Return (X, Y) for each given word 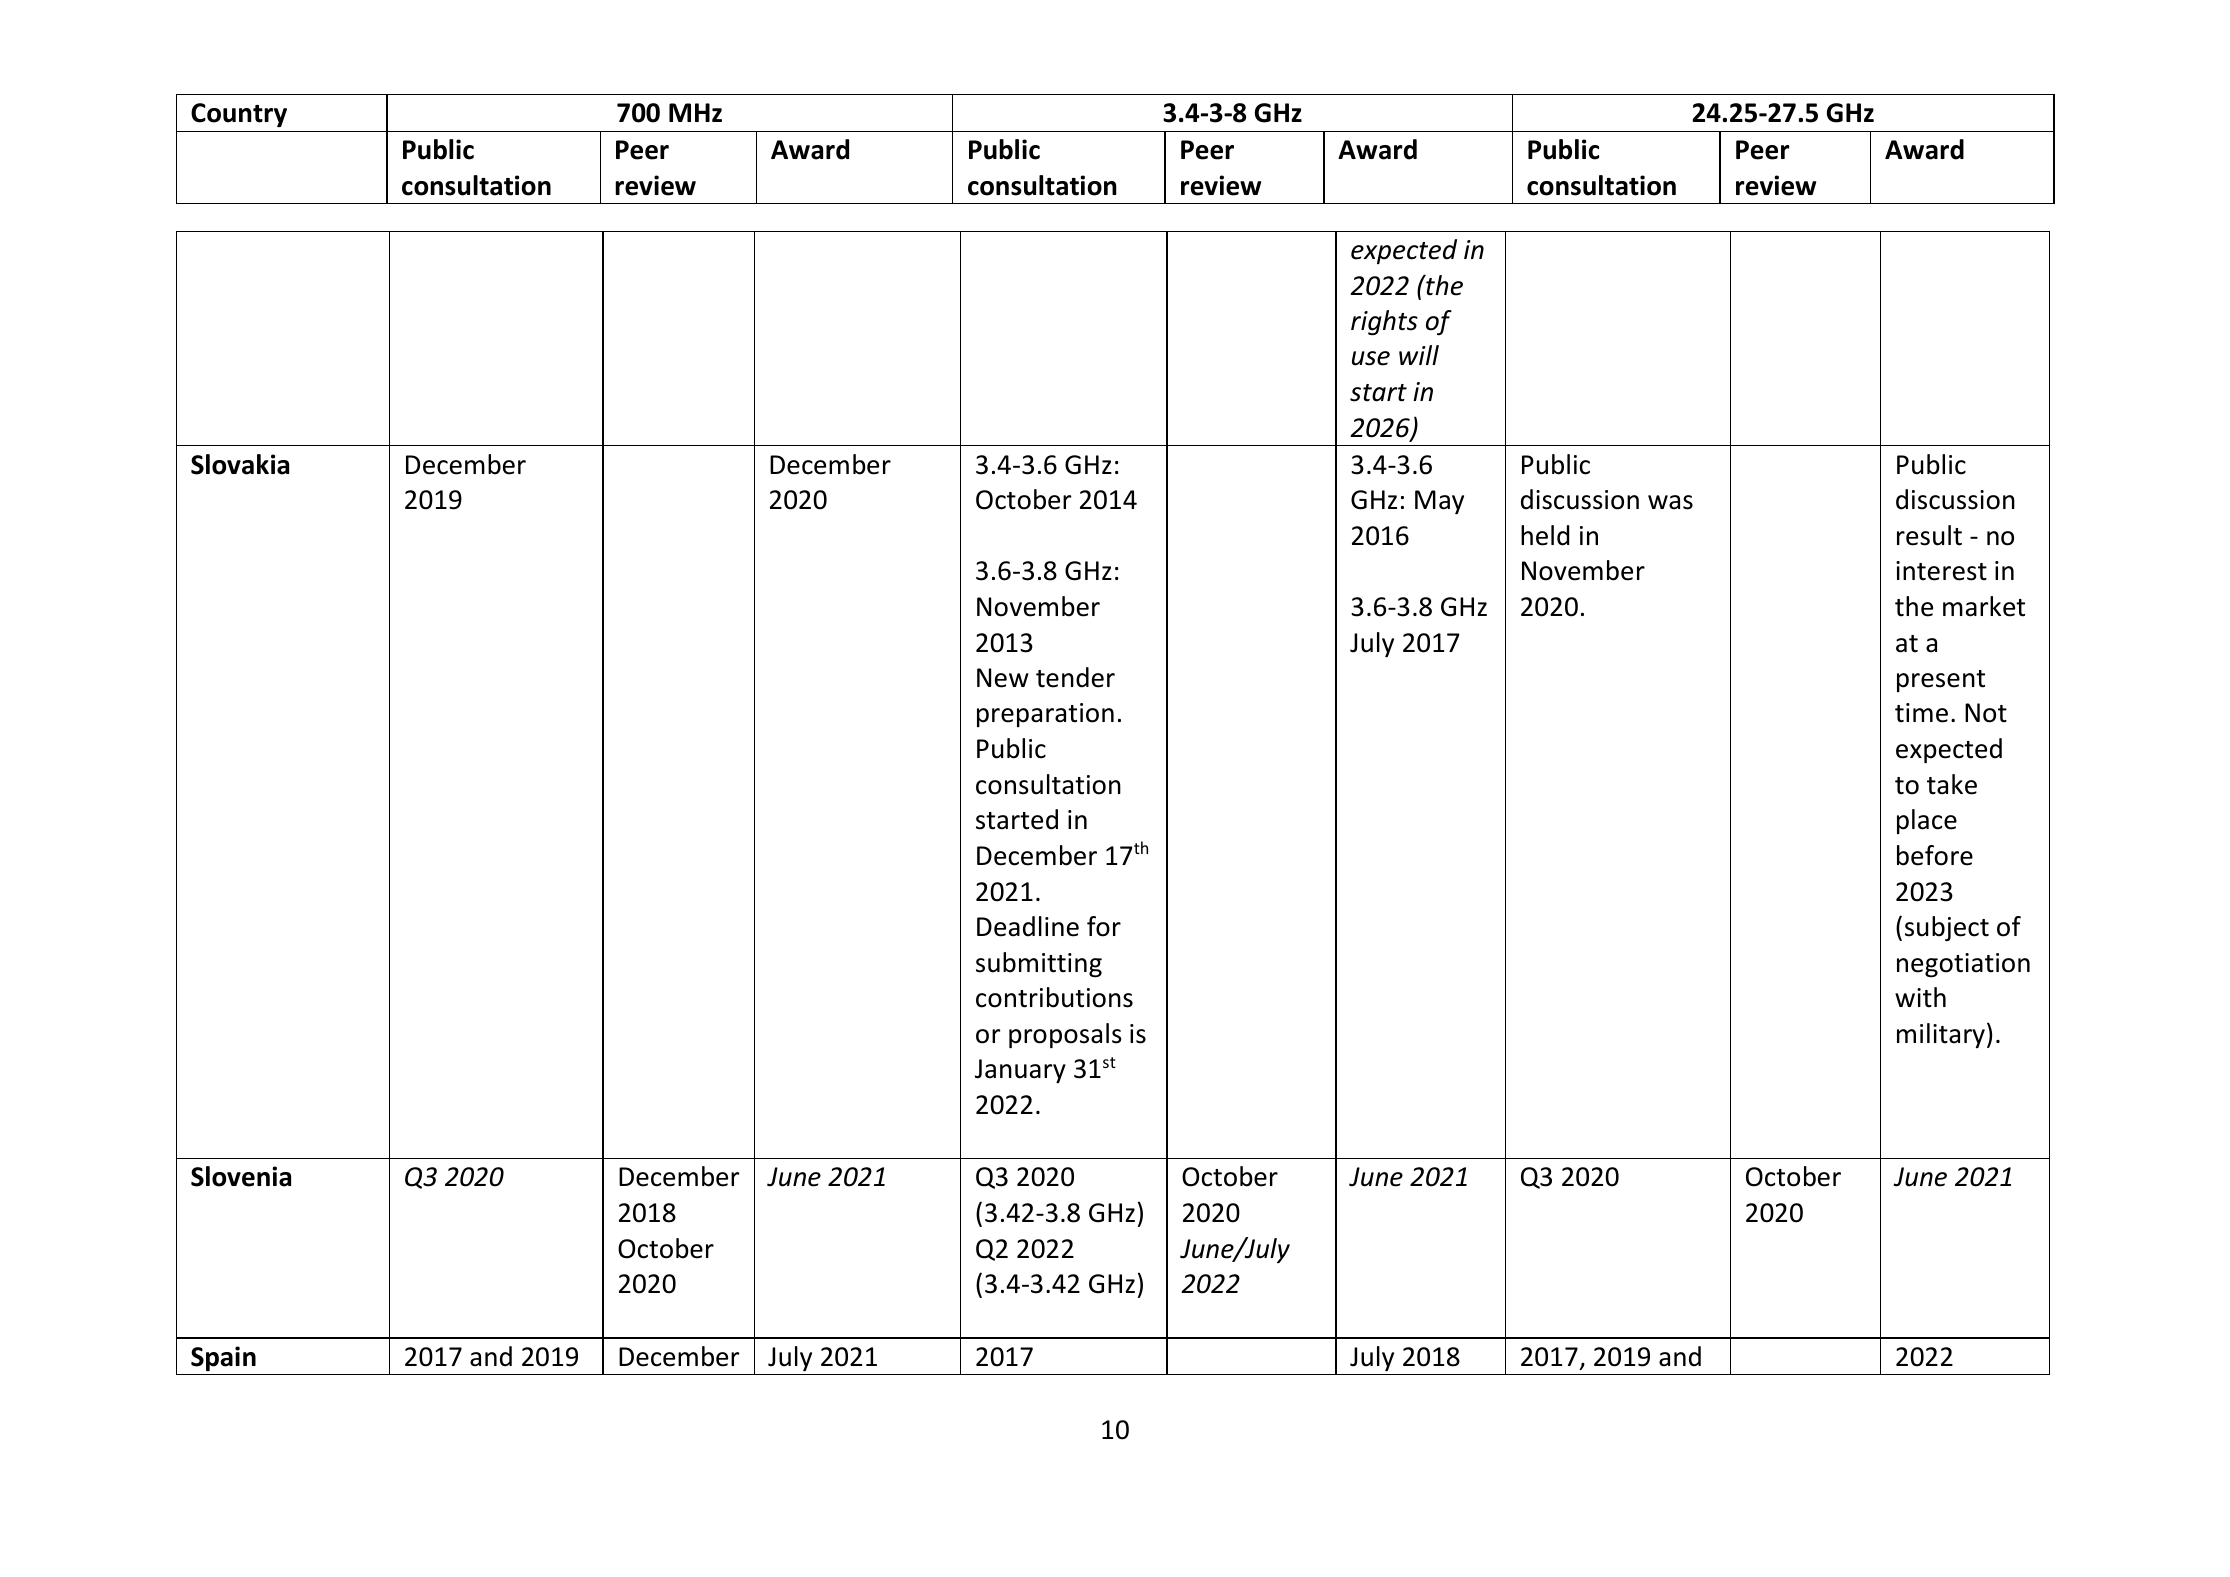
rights (1384, 323)
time (1921, 713)
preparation (1045, 715)
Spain (223, 1358)
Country (239, 115)
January (1020, 1071)
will (1419, 355)
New (1003, 678)
